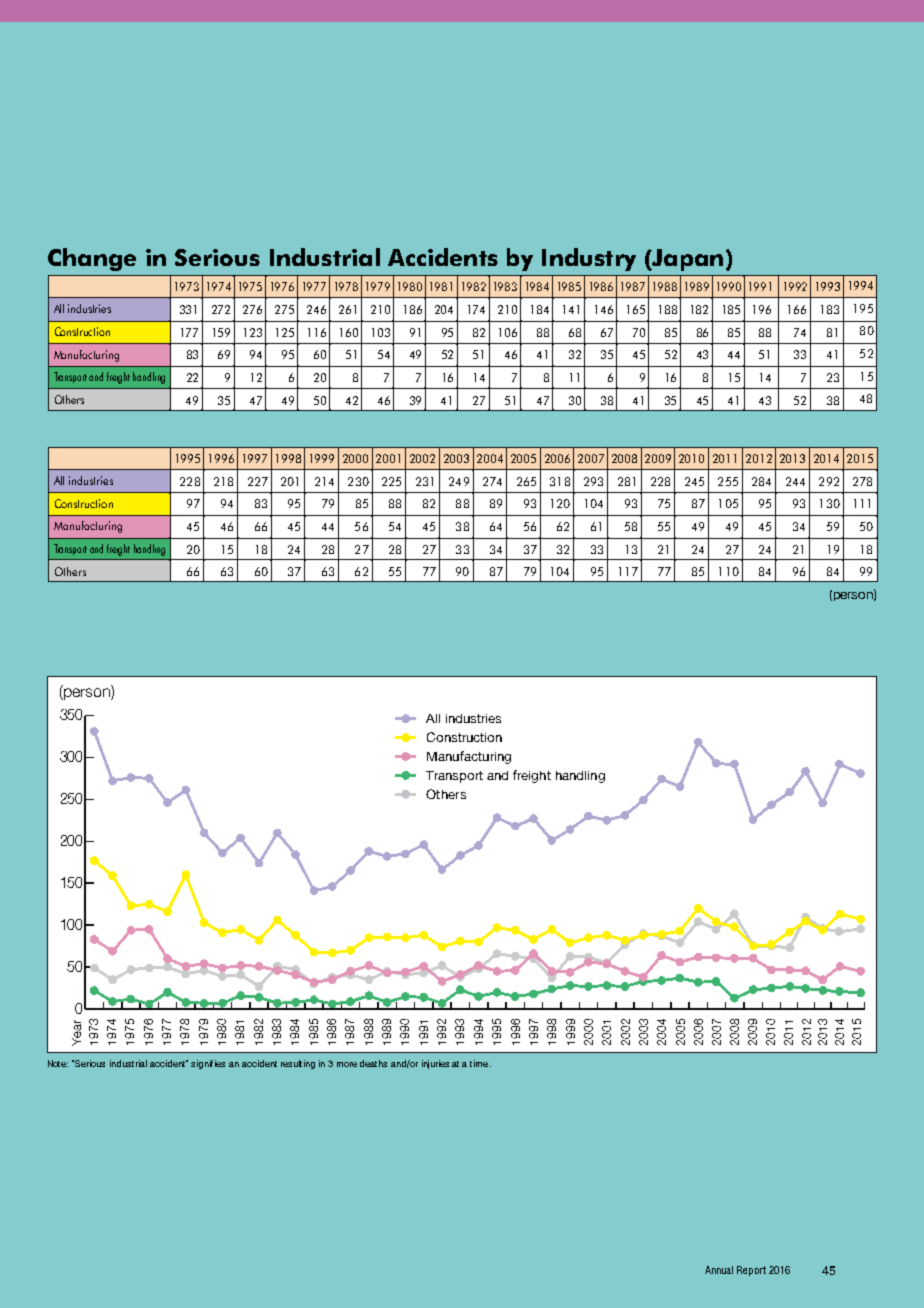  Describe the element at coordinates (92, 259) in the page. I see `Change` at that location.
